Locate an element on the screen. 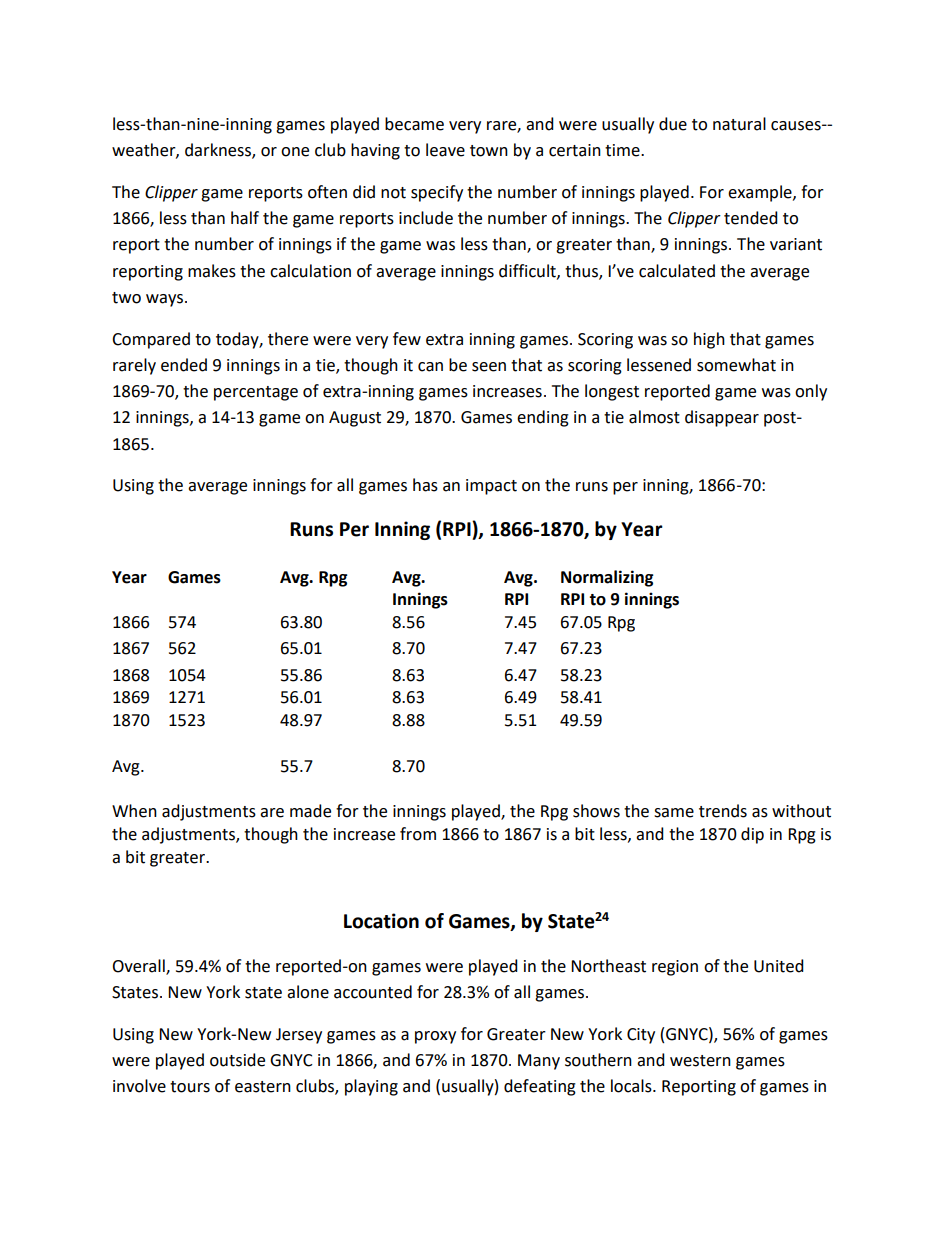  percentage is located at coordinates (256, 393).
